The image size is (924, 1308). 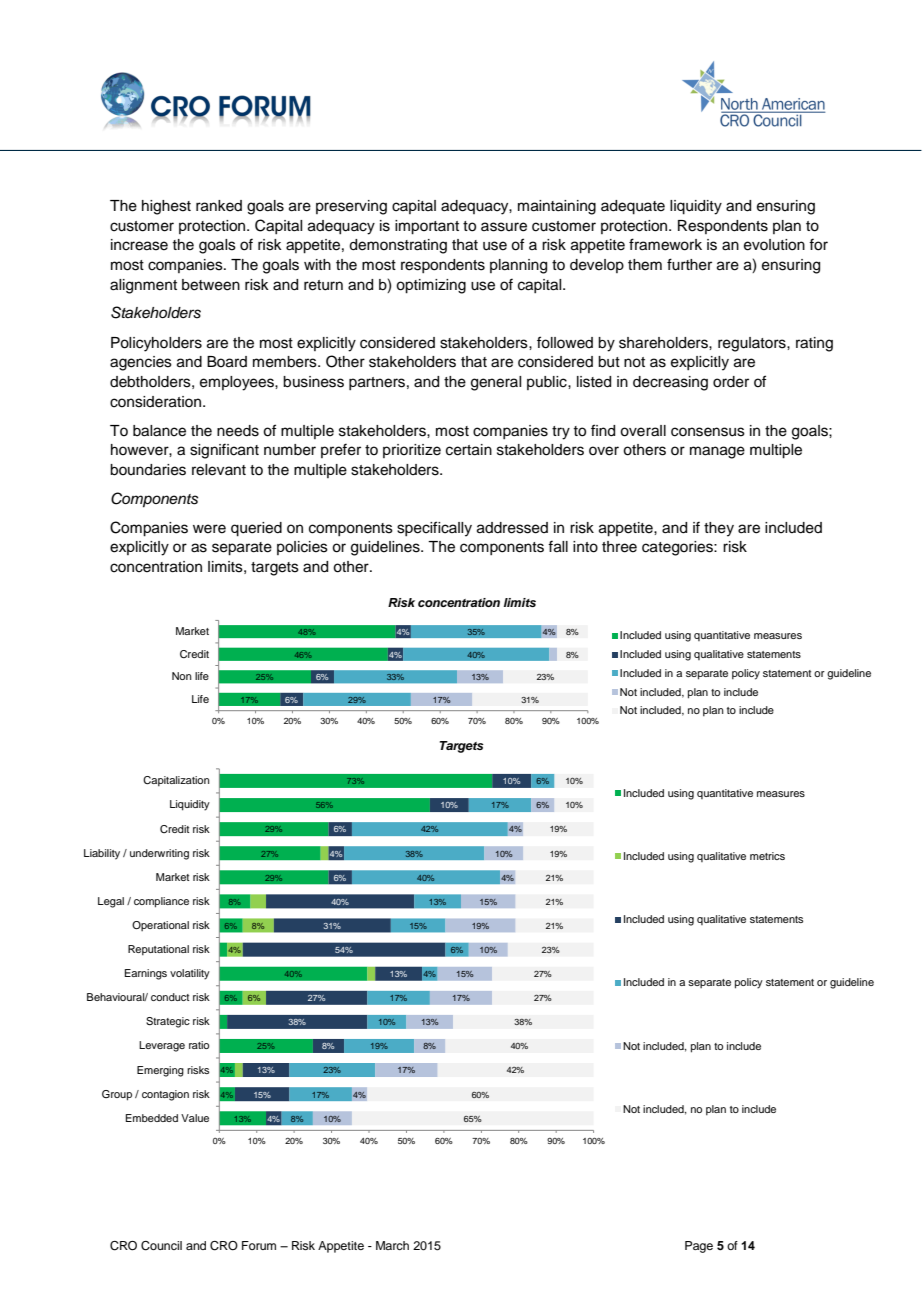 I want to click on framework, so click(x=665, y=244).
